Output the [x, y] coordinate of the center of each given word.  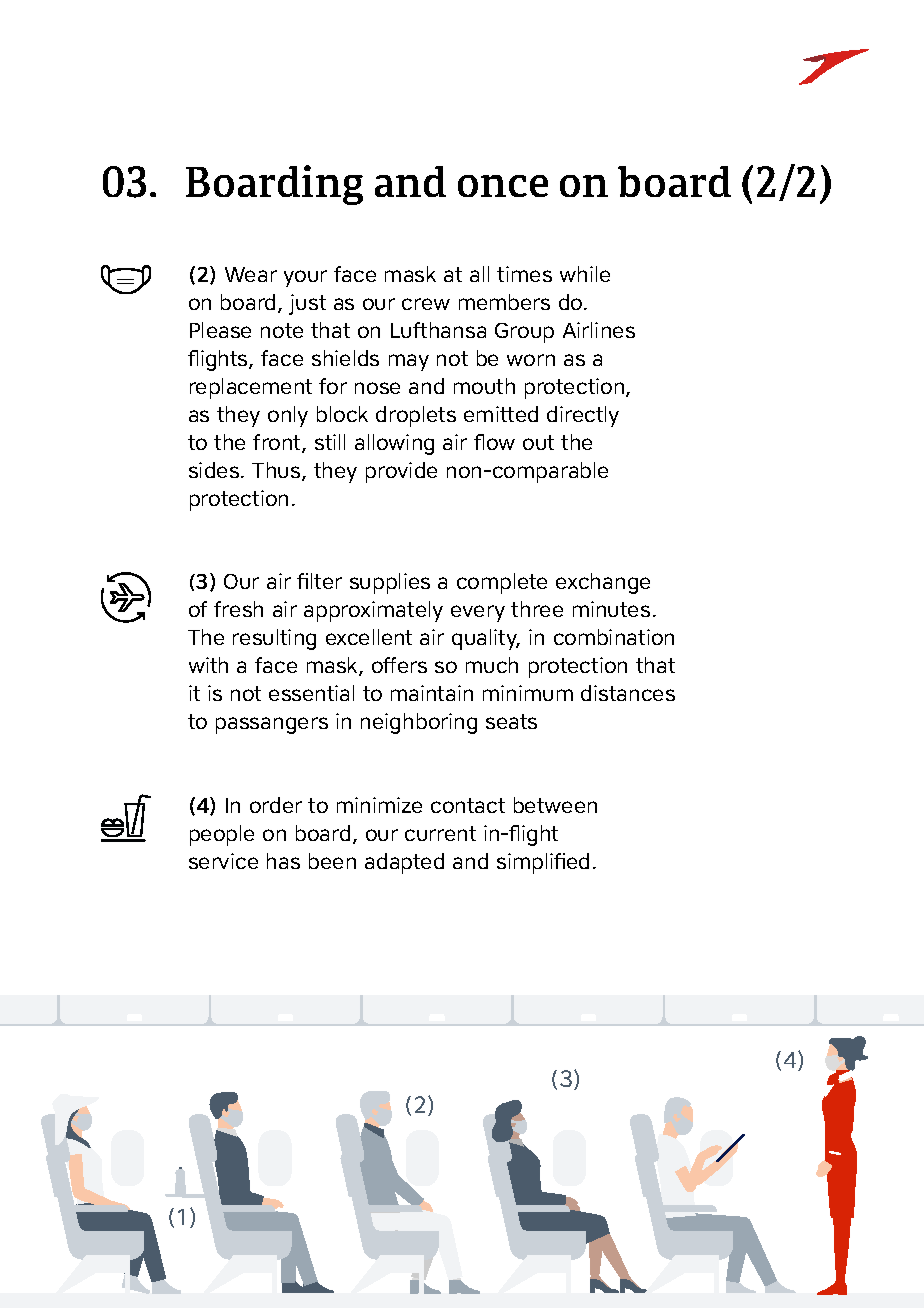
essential [311, 693]
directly [583, 416]
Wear [251, 274]
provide [401, 472]
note [282, 330]
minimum [528, 693]
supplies [390, 583]
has [283, 861]
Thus [277, 471]
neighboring [419, 723]
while [585, 274]
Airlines [599, 330]
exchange [603, 583]
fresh [238, 609]
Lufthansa [438, 330]
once [503, 186]
